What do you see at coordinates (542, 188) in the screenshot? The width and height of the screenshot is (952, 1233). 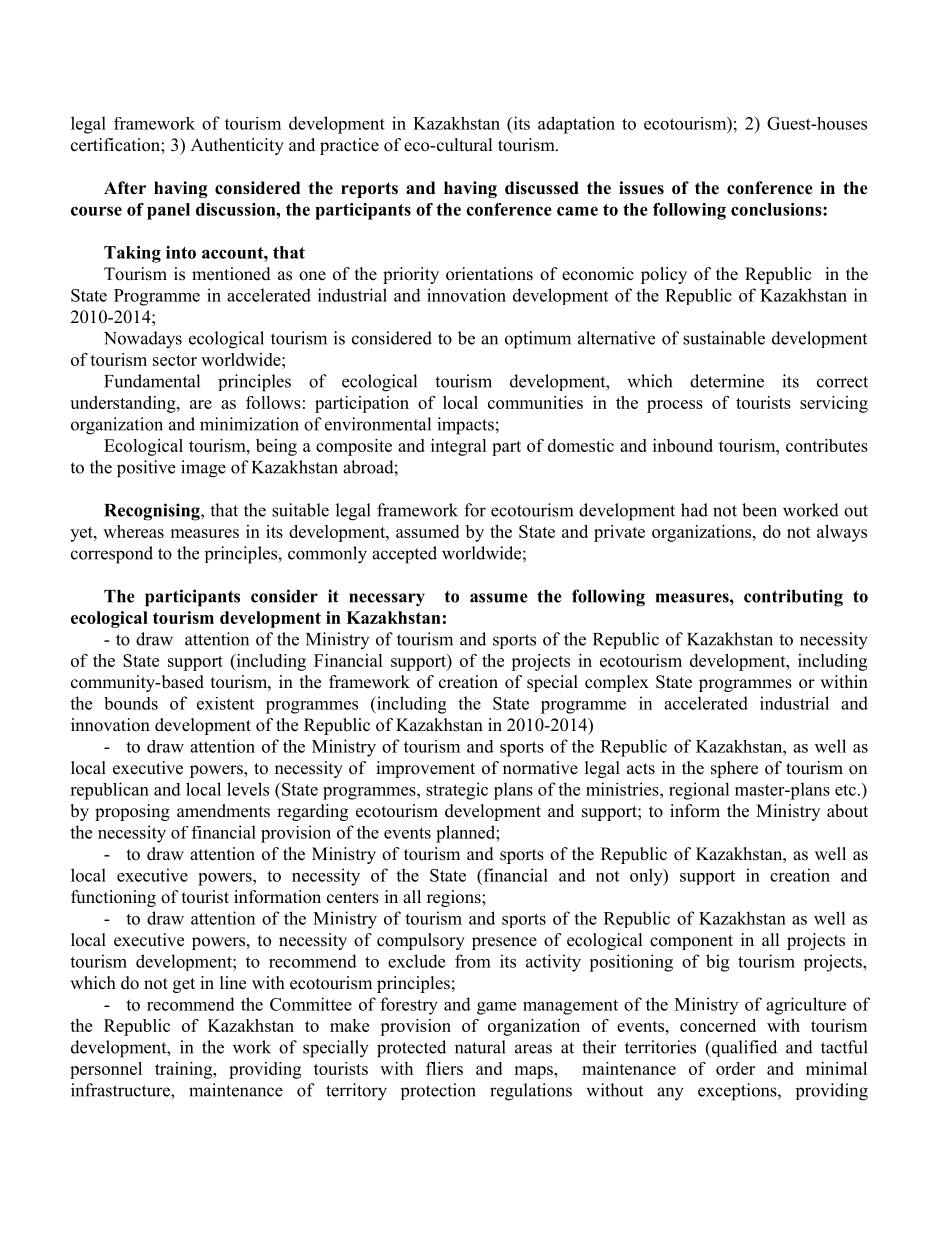 I see `discussed` at bounding box center [542, 188].
